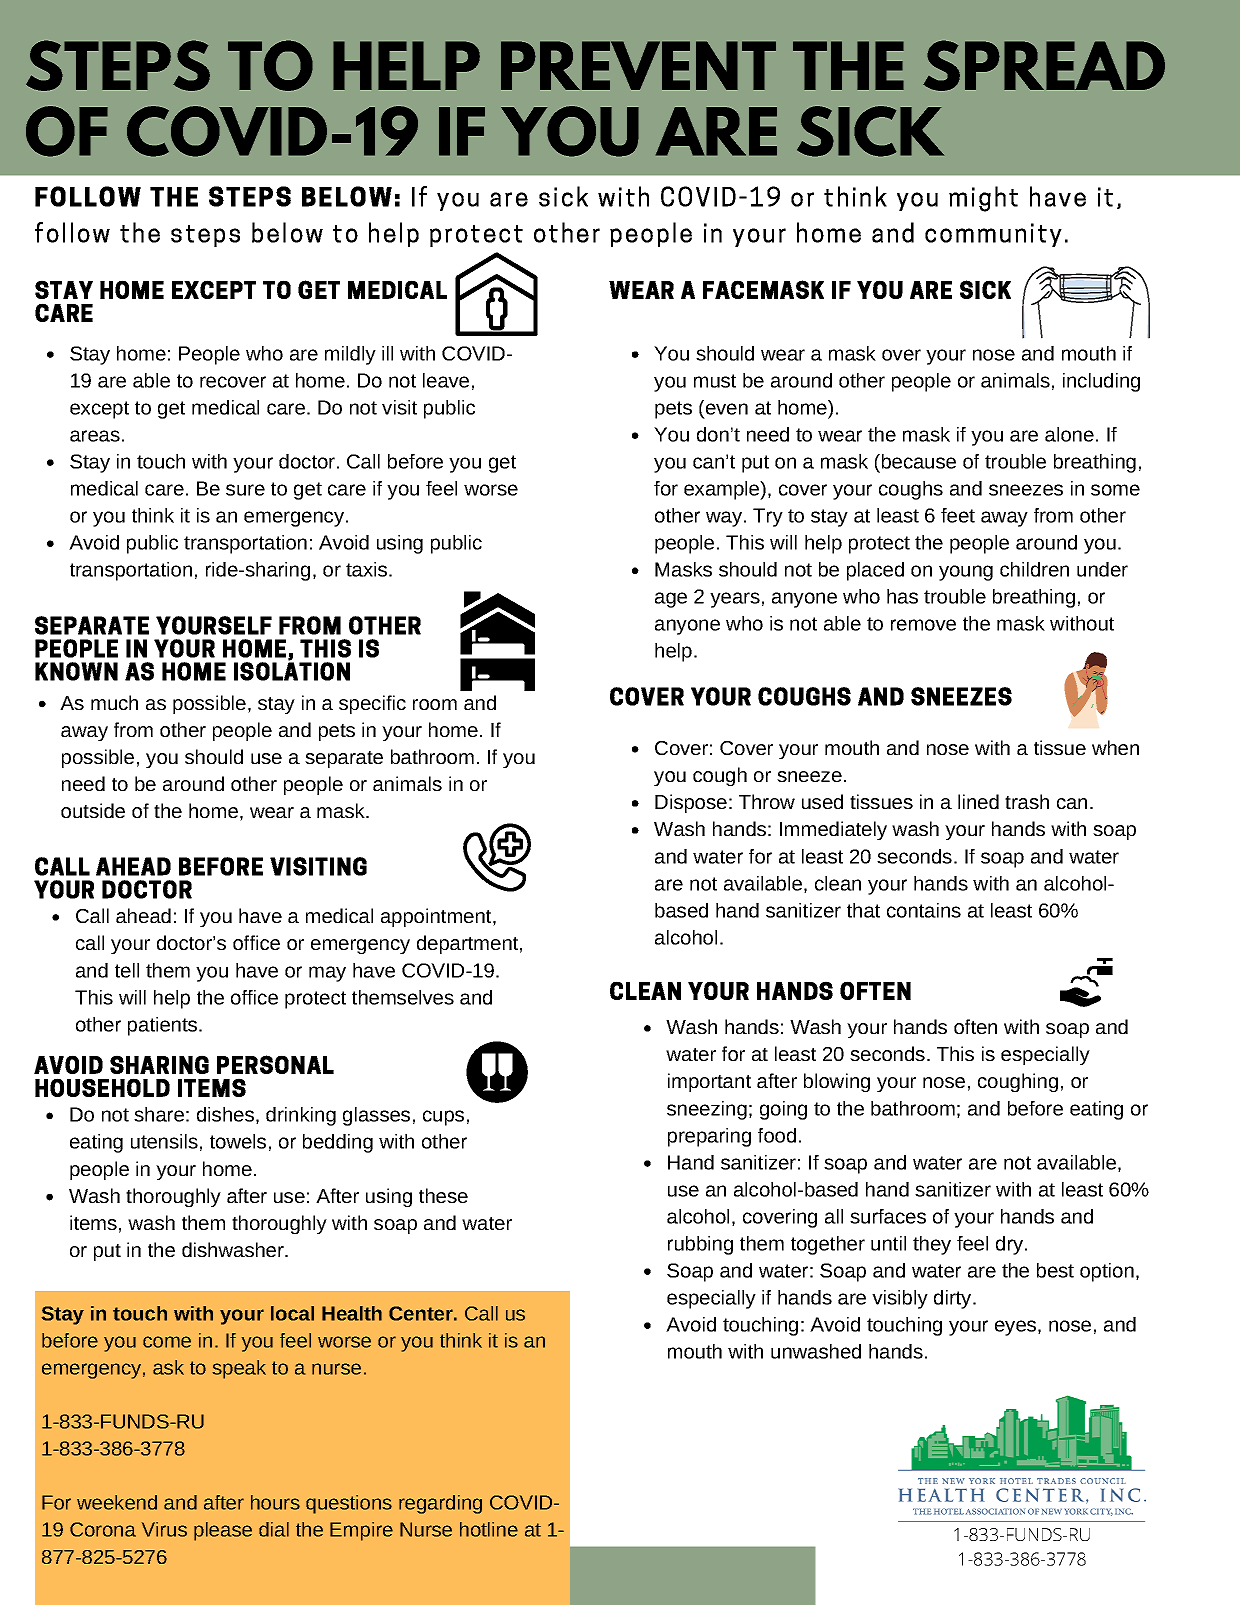 The image size is (1240, 1605). Describe the element at coordinates (966, 573) in the document. I see `young` at that location.
